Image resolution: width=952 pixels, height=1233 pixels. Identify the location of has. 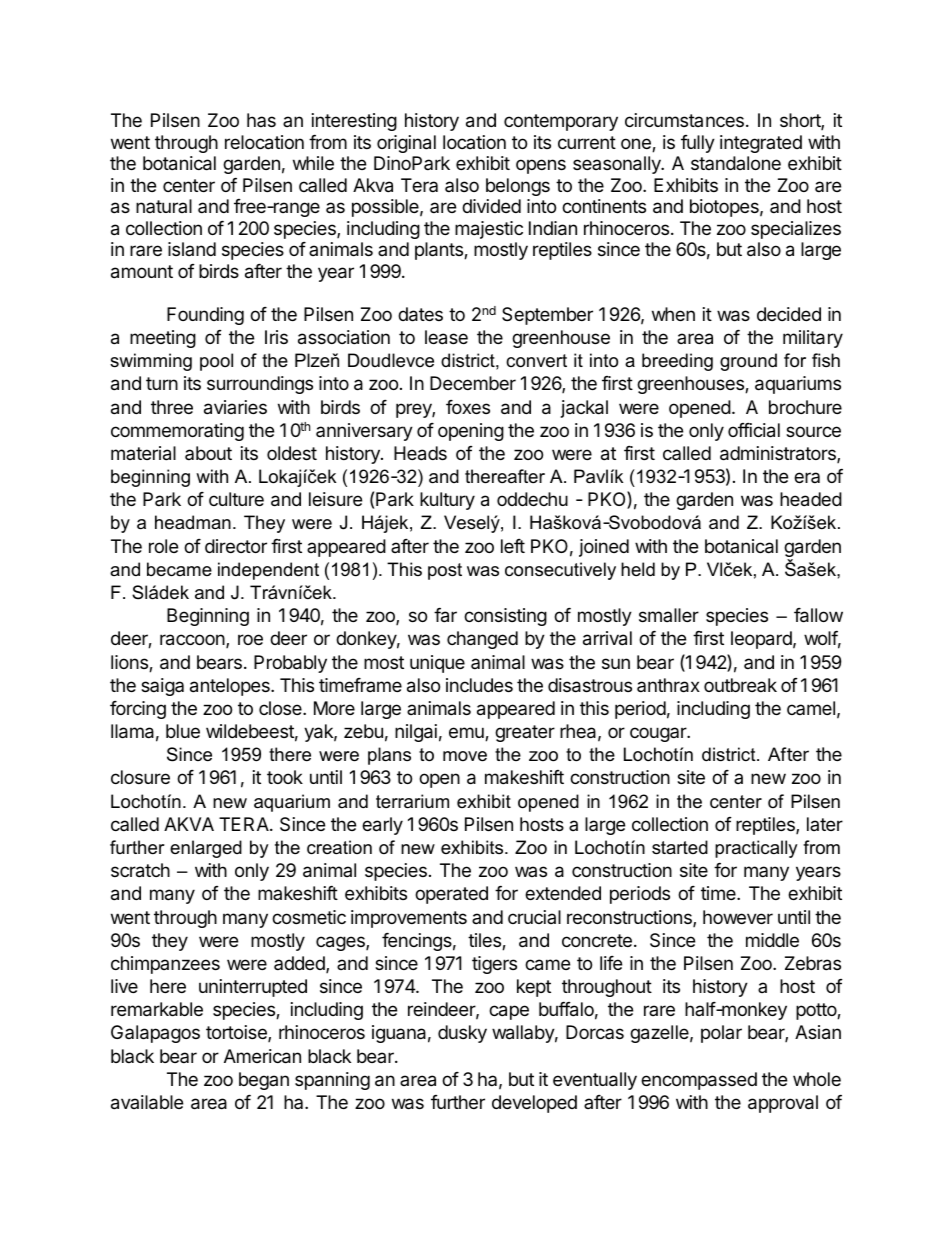
(261, 120).
